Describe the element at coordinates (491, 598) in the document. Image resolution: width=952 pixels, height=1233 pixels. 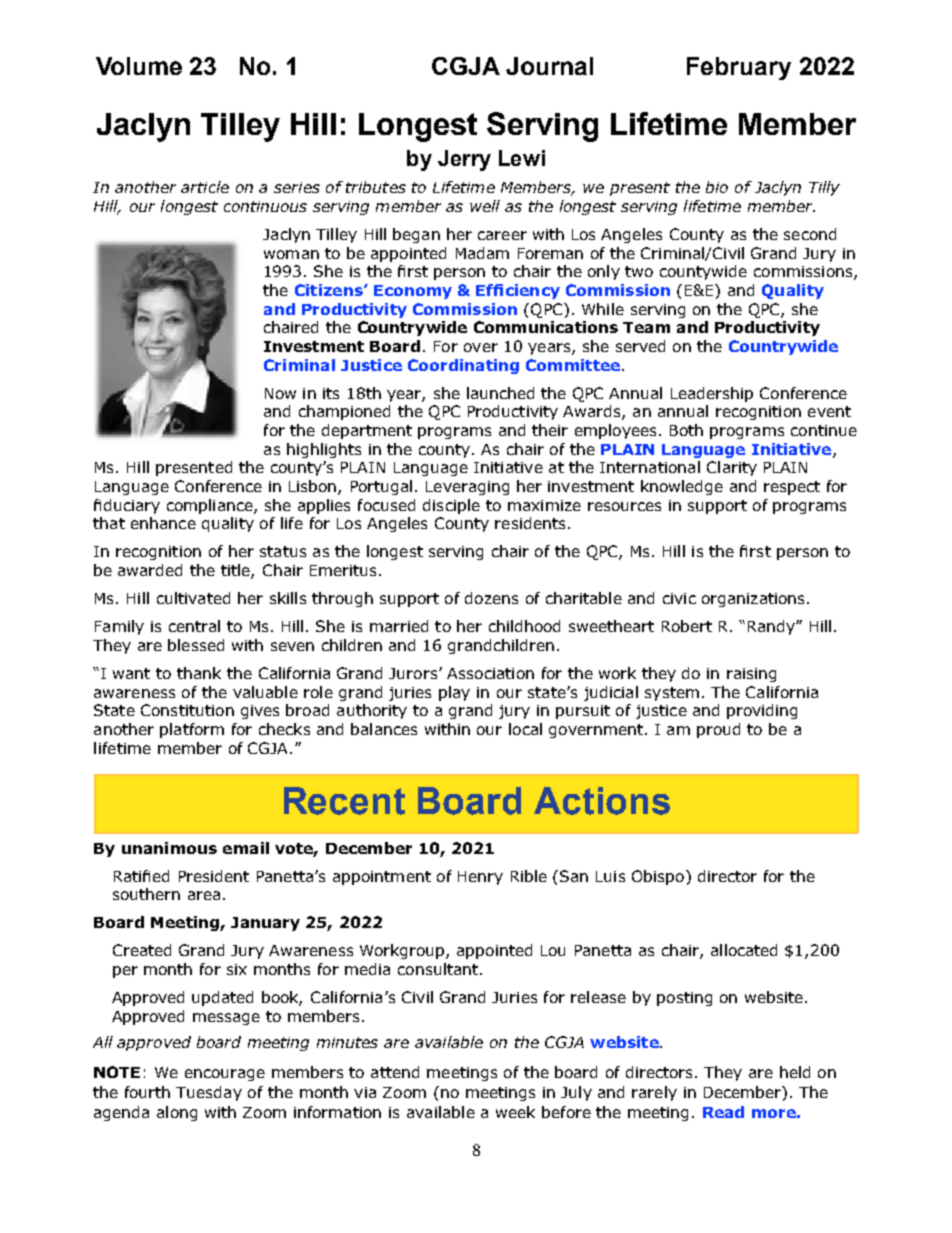
I see `dozens` at that location.
